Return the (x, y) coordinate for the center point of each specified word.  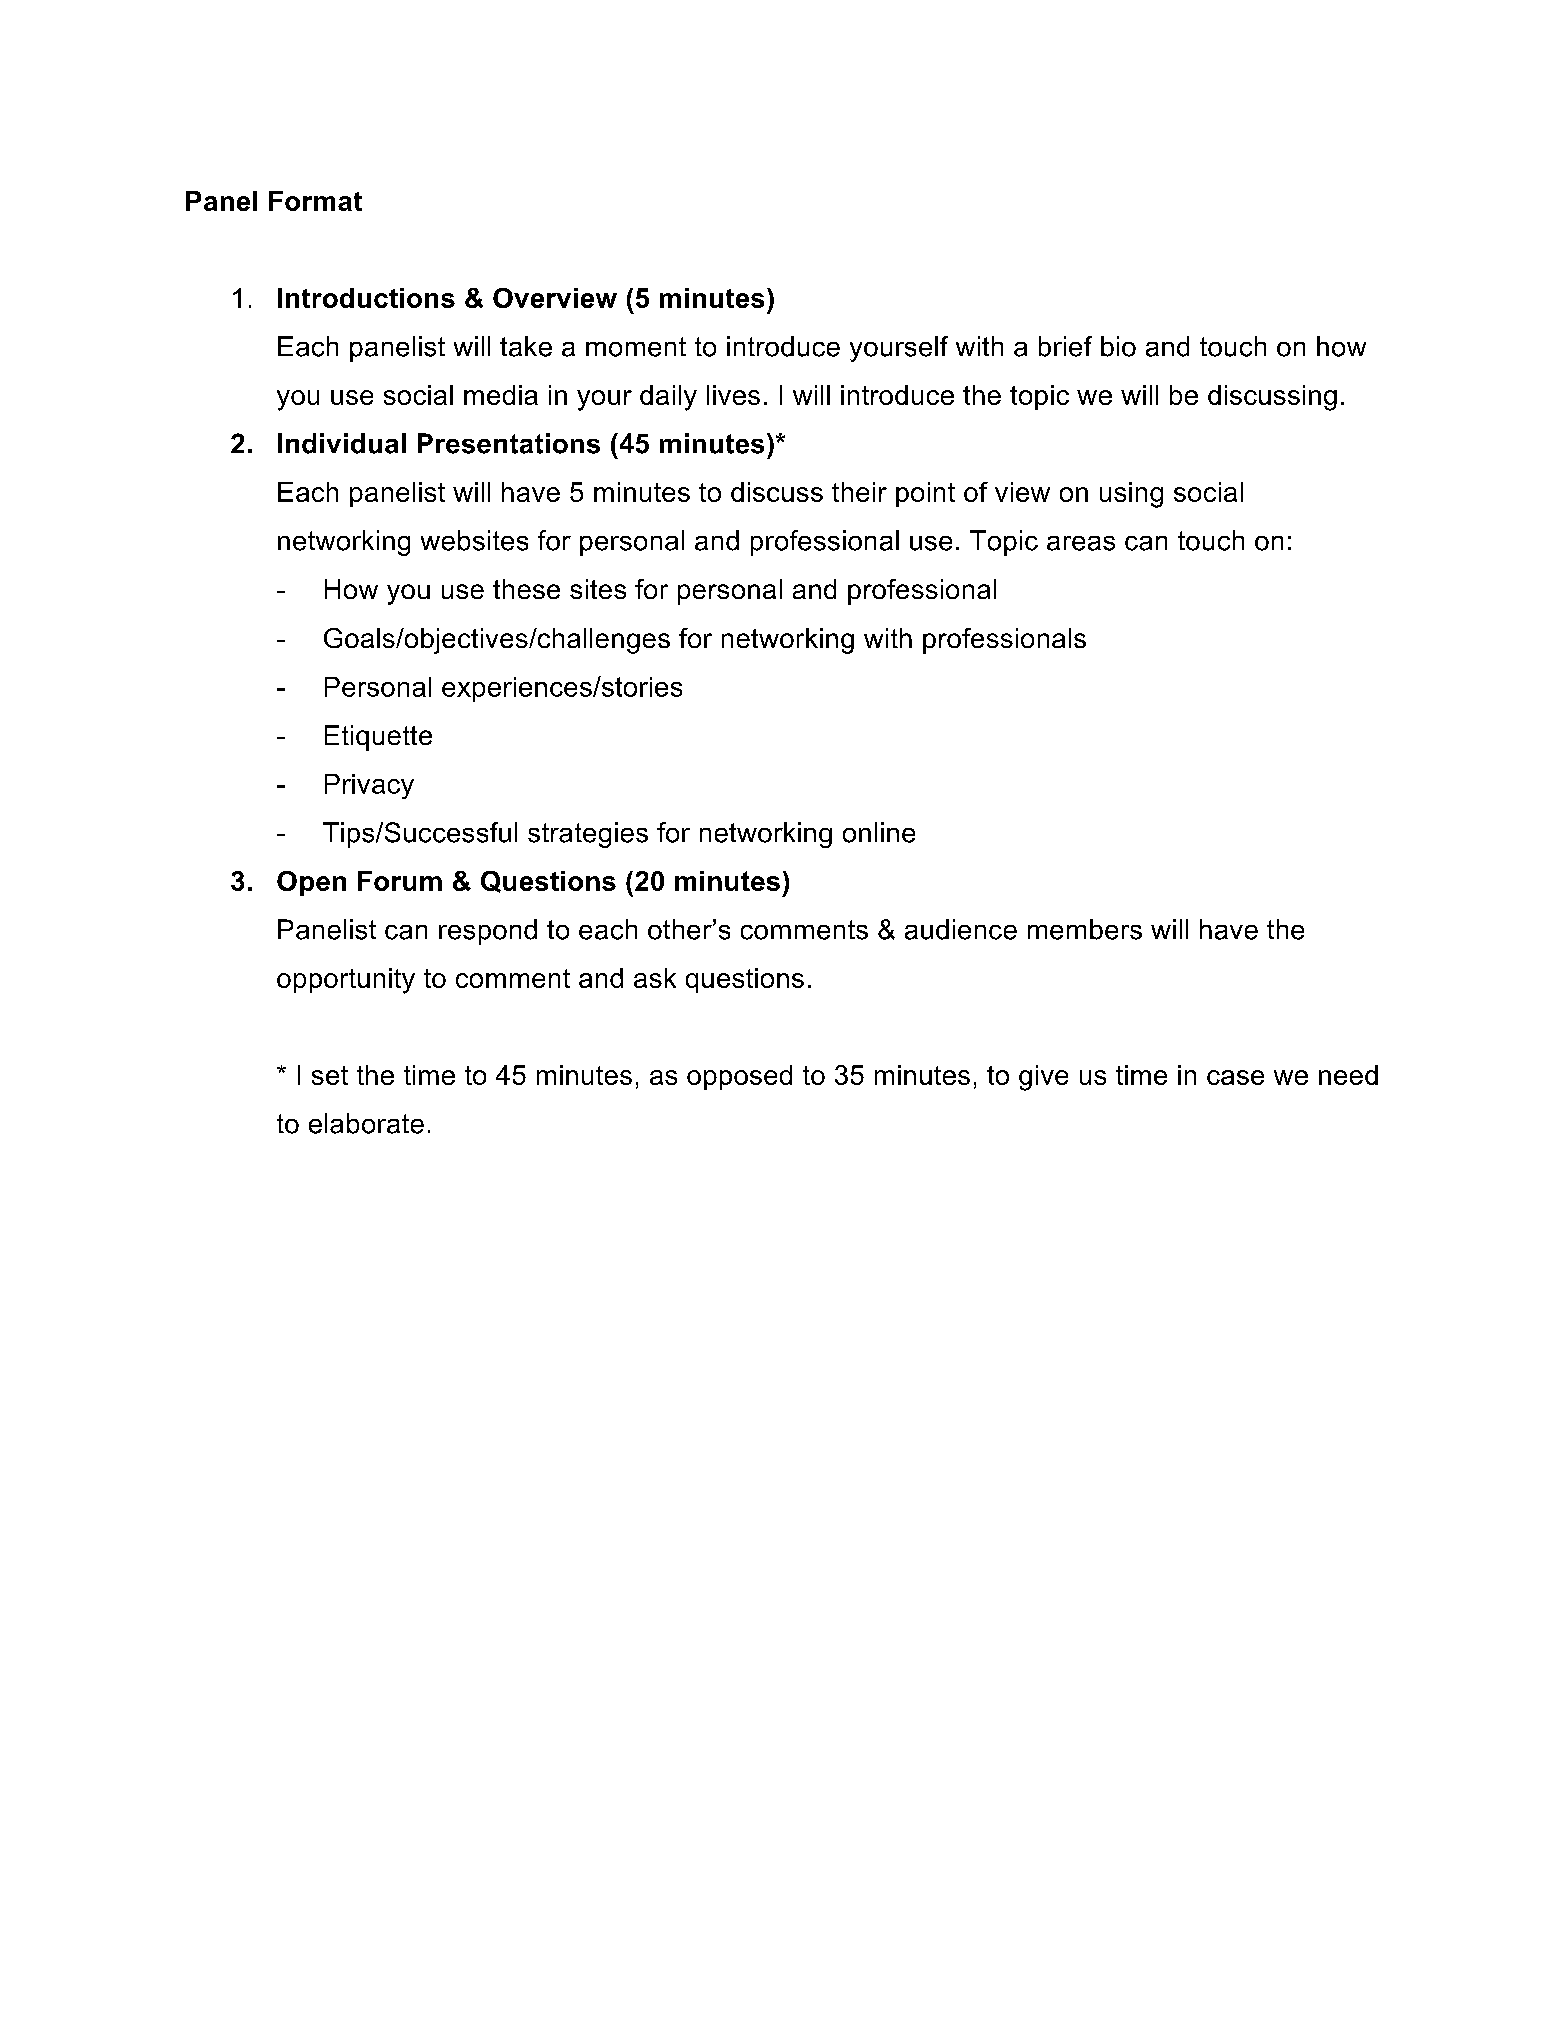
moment (636, 347)
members (1085, 929)
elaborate (366, 1123)
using (1131, 495)
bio (1118, 346)
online (879, 832)
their (859, 492)
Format (315, 201)
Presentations (509, 443)
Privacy (369, 786)
